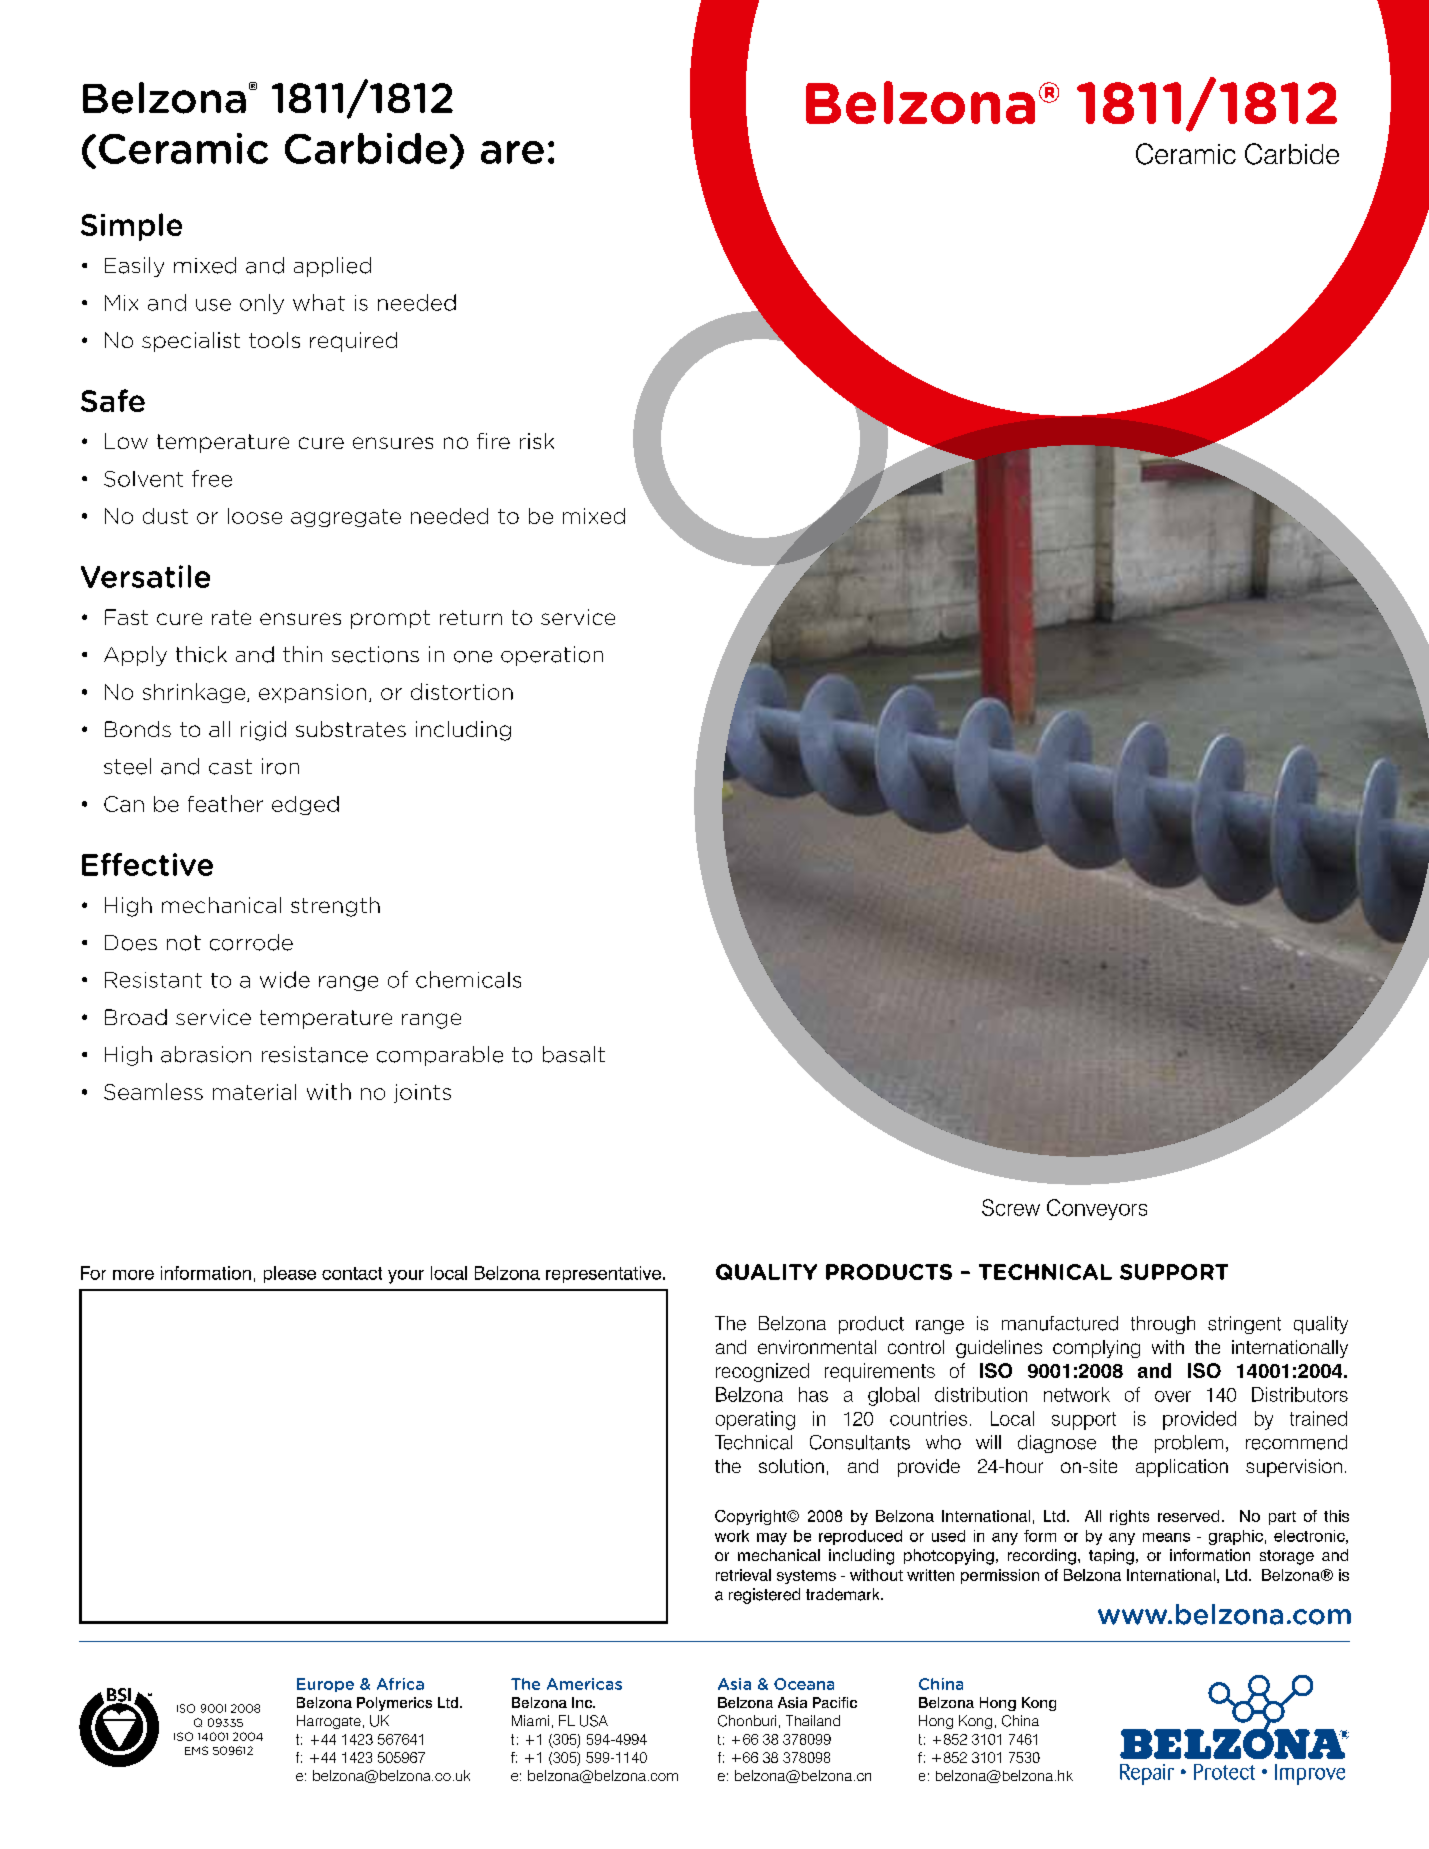  What do you see at coordinates (332, 267) in the screenshot?
I see `applied` at bounding box center [332, 267].
